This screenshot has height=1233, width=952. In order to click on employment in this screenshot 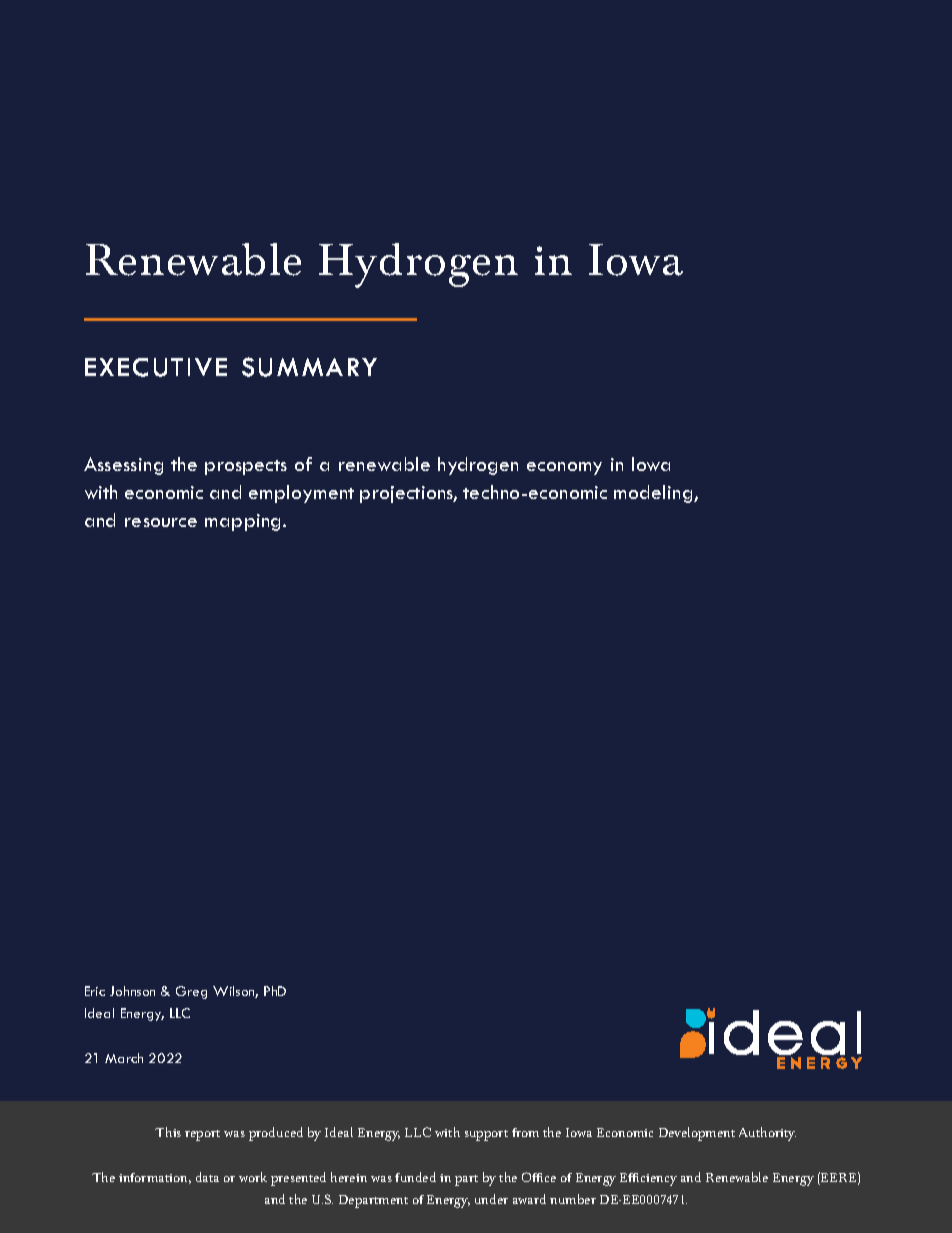, I will do `click(301, 494)`.
